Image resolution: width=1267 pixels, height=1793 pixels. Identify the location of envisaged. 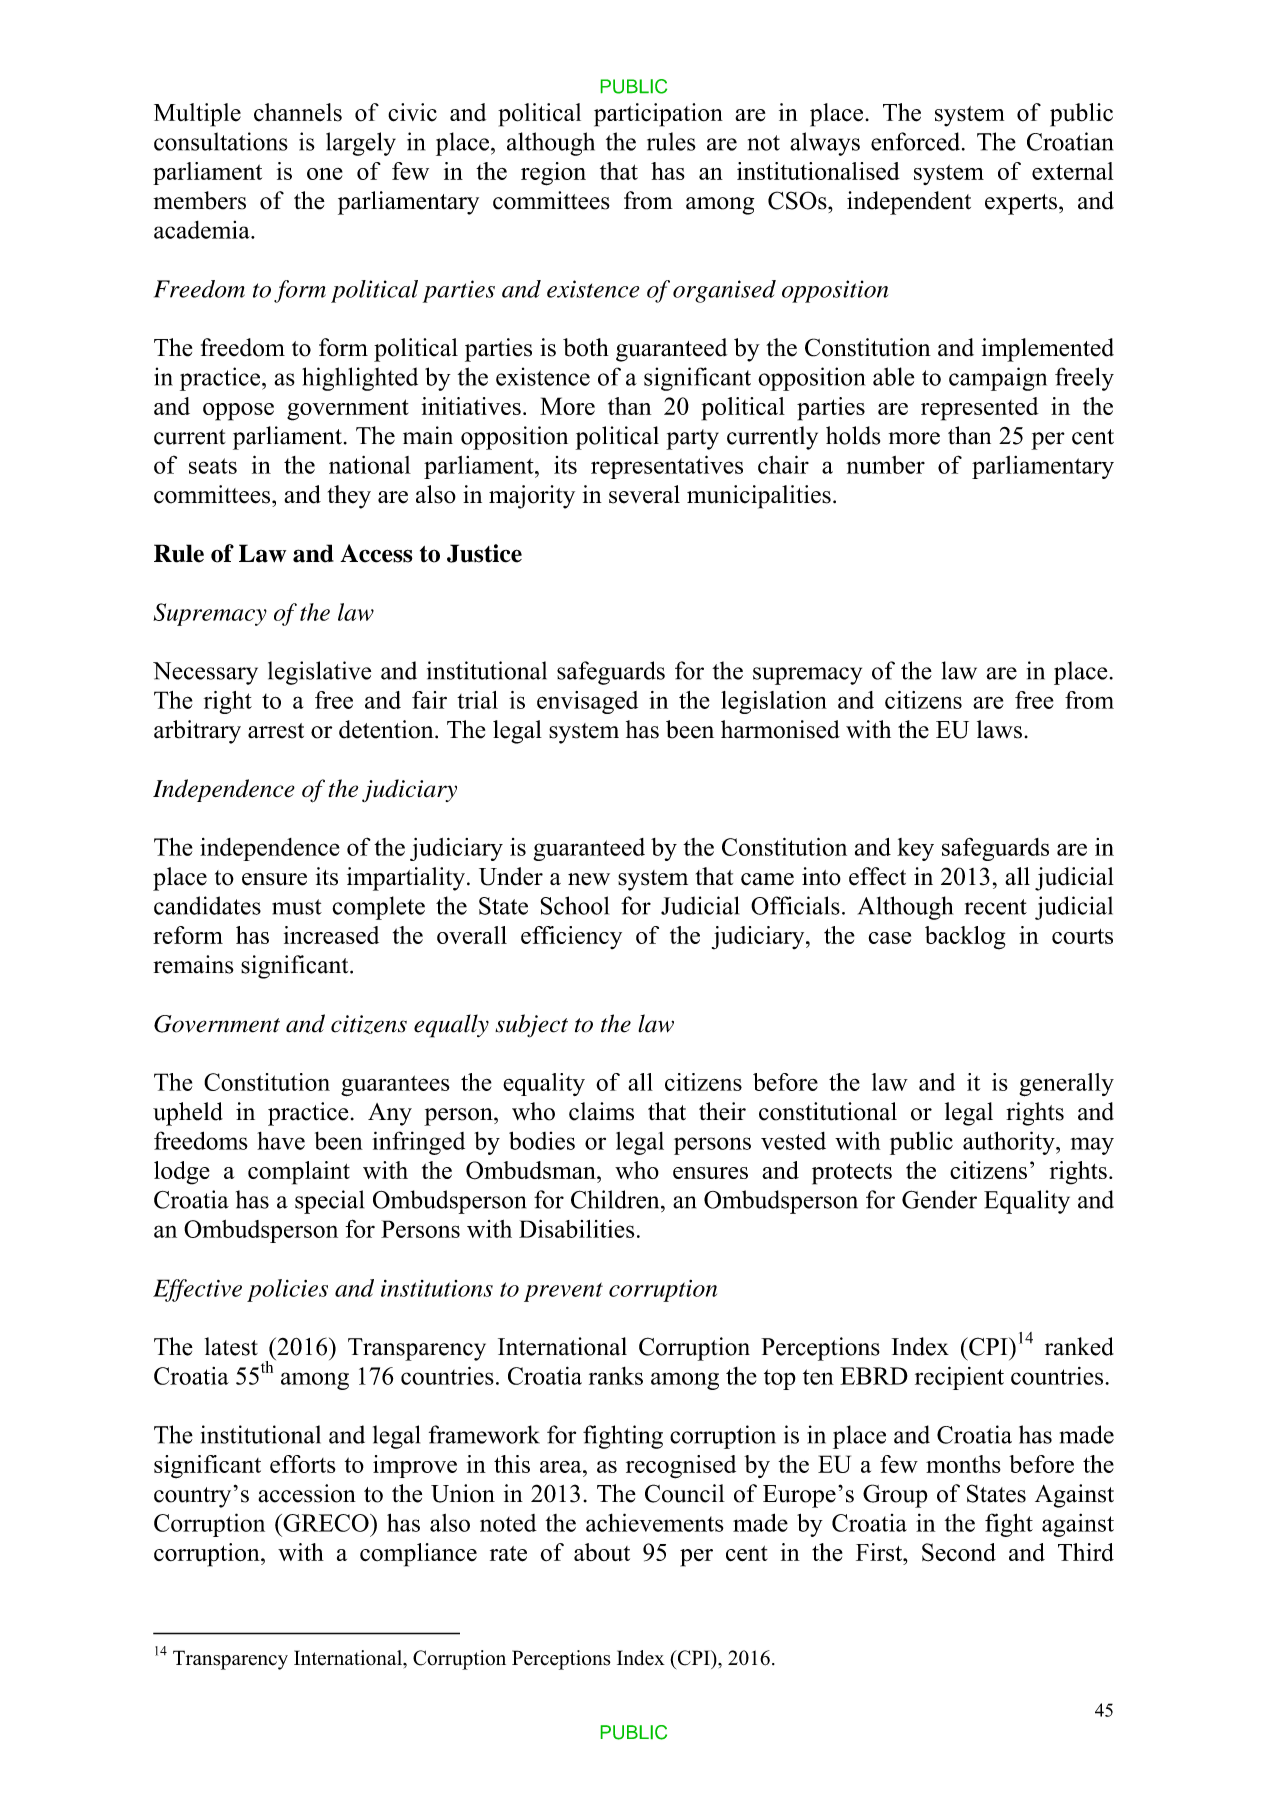
(587, 702).
